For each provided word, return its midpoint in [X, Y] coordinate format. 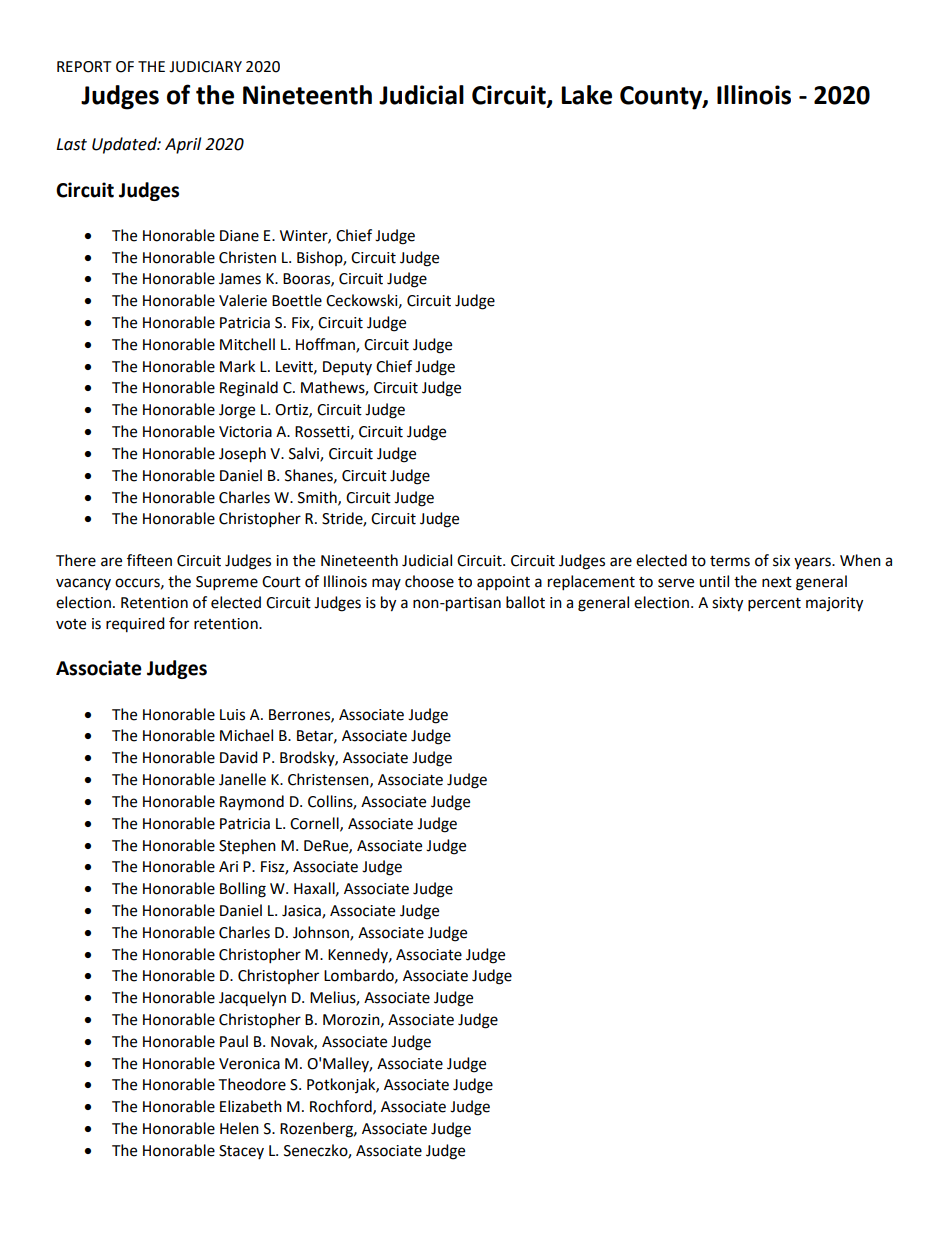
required [135, 624]
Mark [237, 366]
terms [730, 561]
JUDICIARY [205, 67]
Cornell [315, 824]
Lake [586, 95]
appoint [503, 583]
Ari [228, 866]
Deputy [347, 368]
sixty [727, 604]
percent [774, 605]
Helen [239, 1128]
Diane [239, 236]
